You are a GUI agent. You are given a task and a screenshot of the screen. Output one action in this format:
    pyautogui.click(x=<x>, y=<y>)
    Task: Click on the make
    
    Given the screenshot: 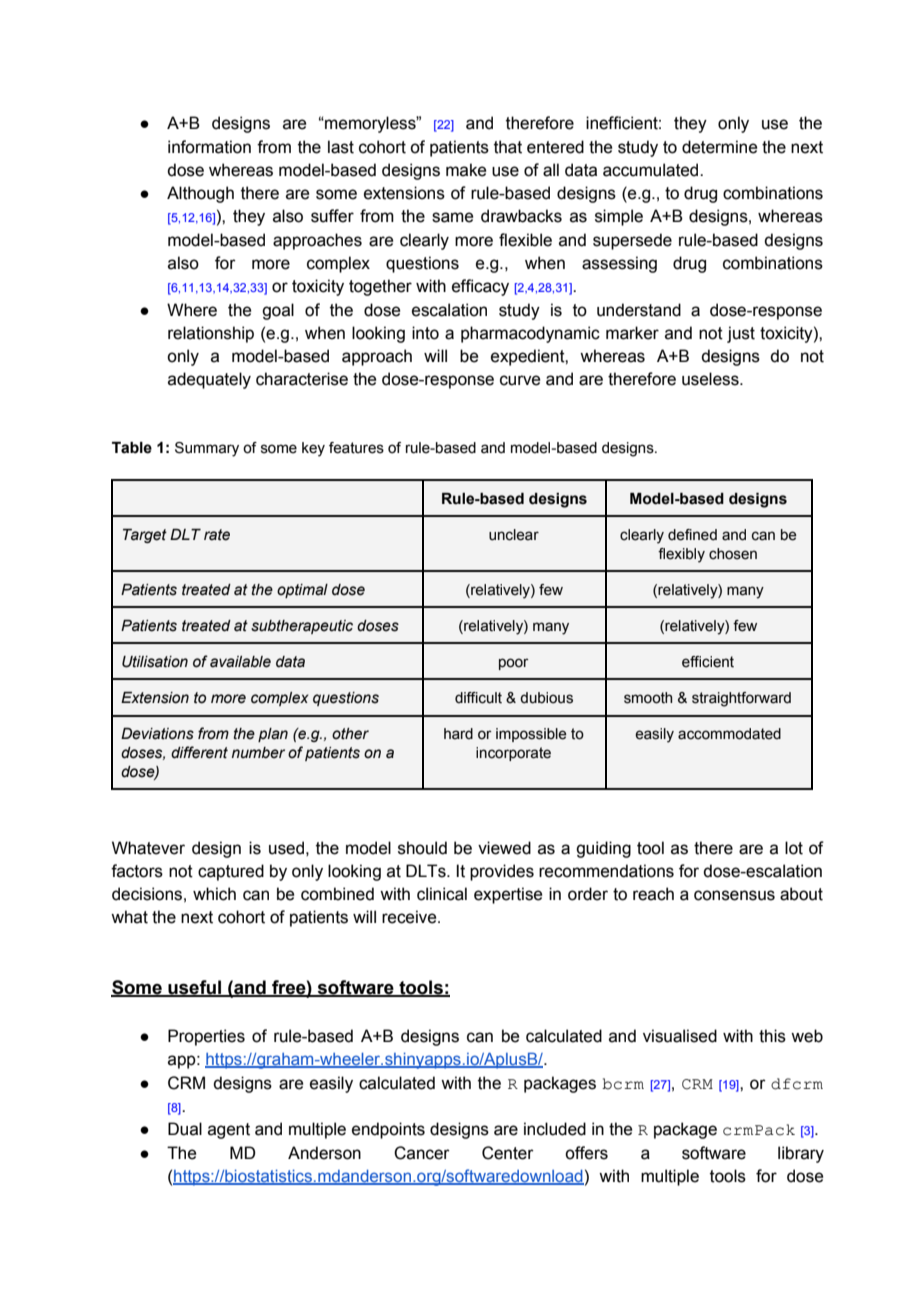 What is the action you would take?
    pyautogui.click(x=466, y=170)
